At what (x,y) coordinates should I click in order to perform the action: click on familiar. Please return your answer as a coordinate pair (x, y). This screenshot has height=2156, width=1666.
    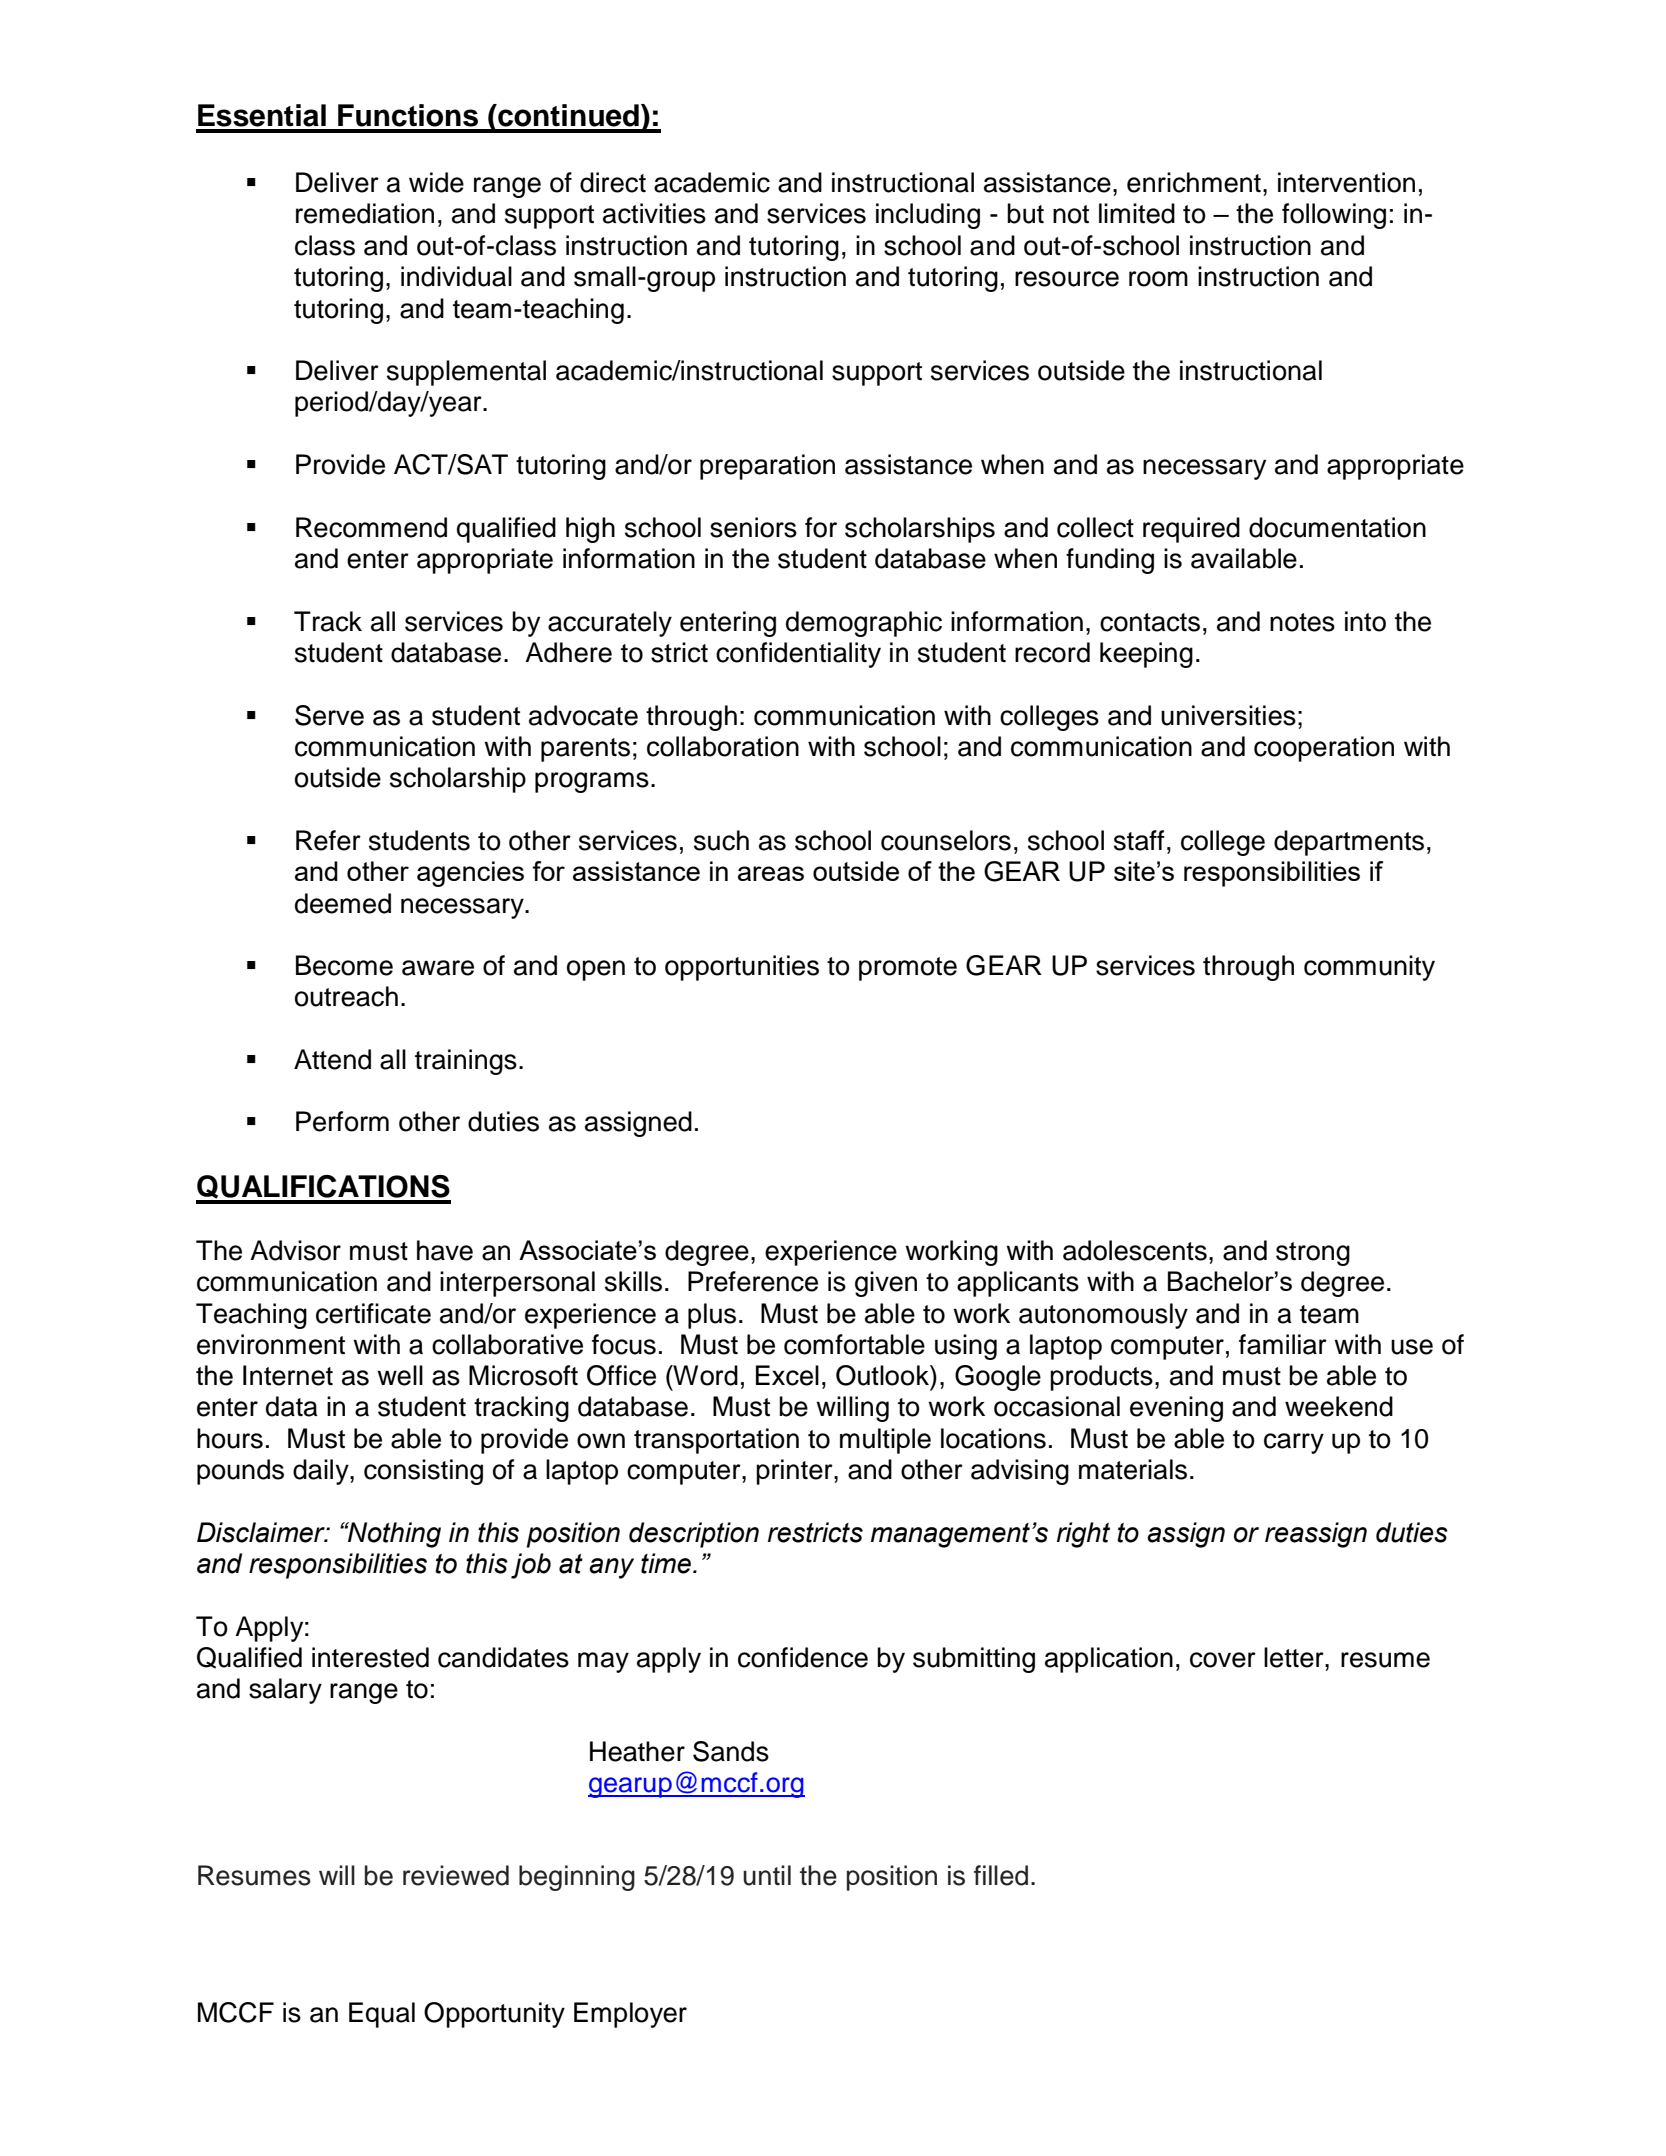
    Looking at the image, I should click on (1283, 1344).
